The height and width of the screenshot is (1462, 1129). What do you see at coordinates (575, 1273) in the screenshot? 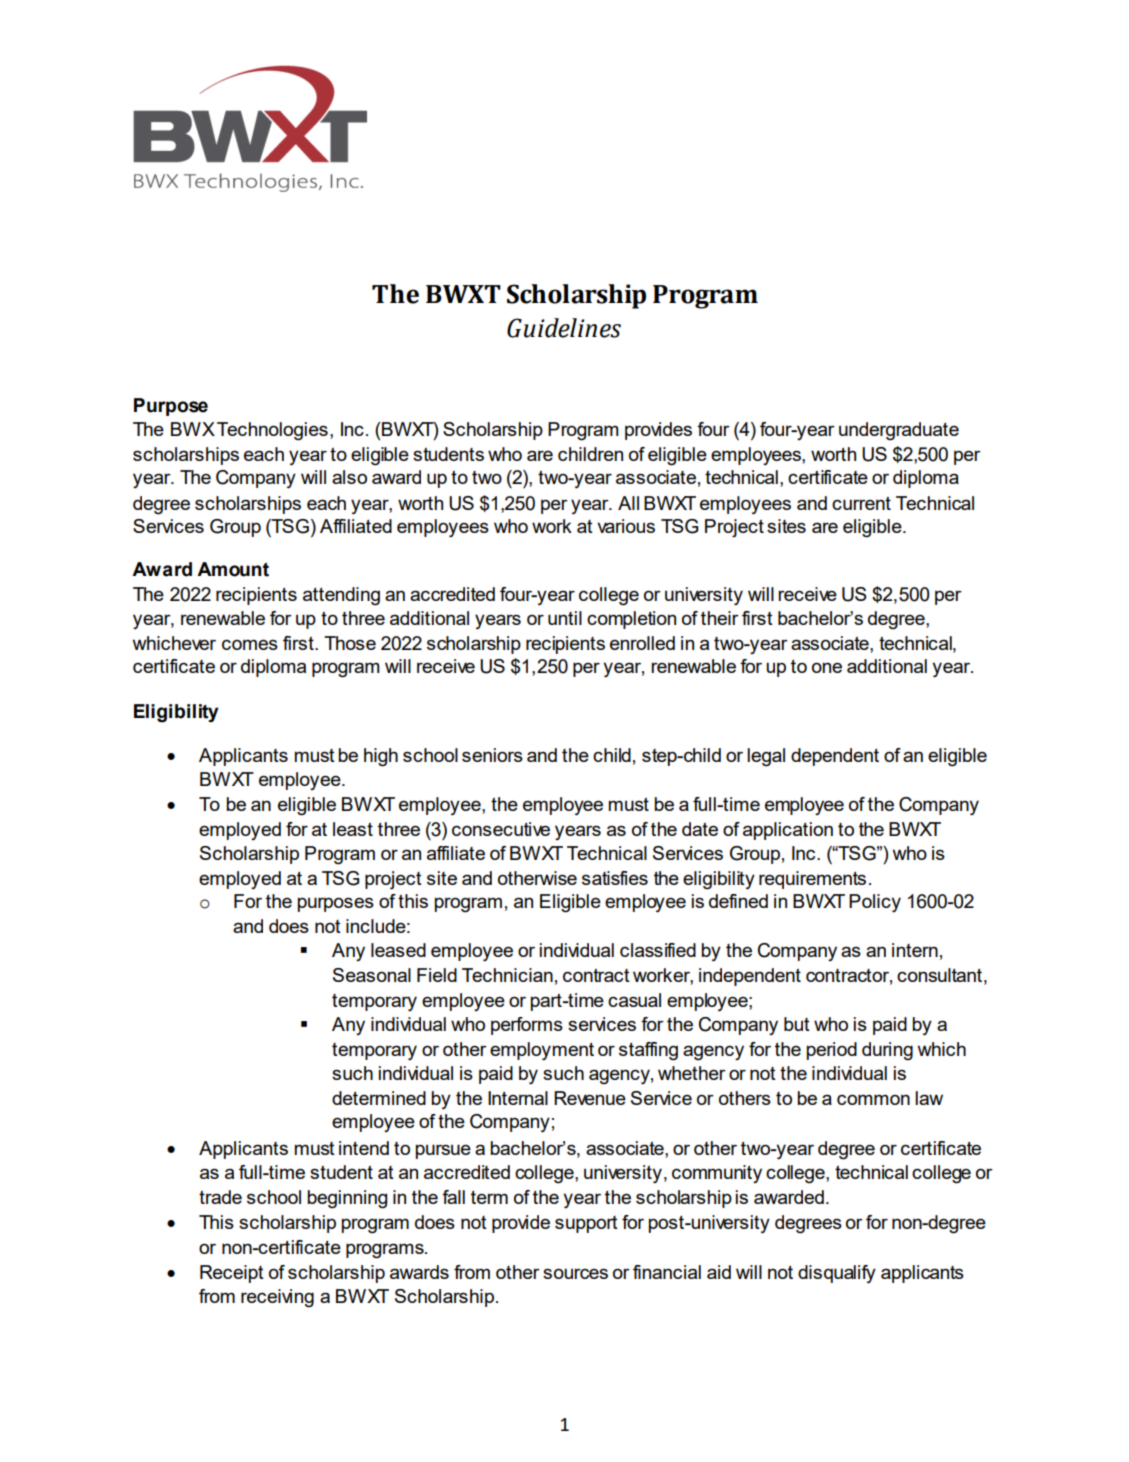
I see `sources` at bounding box center [575, 1273].
